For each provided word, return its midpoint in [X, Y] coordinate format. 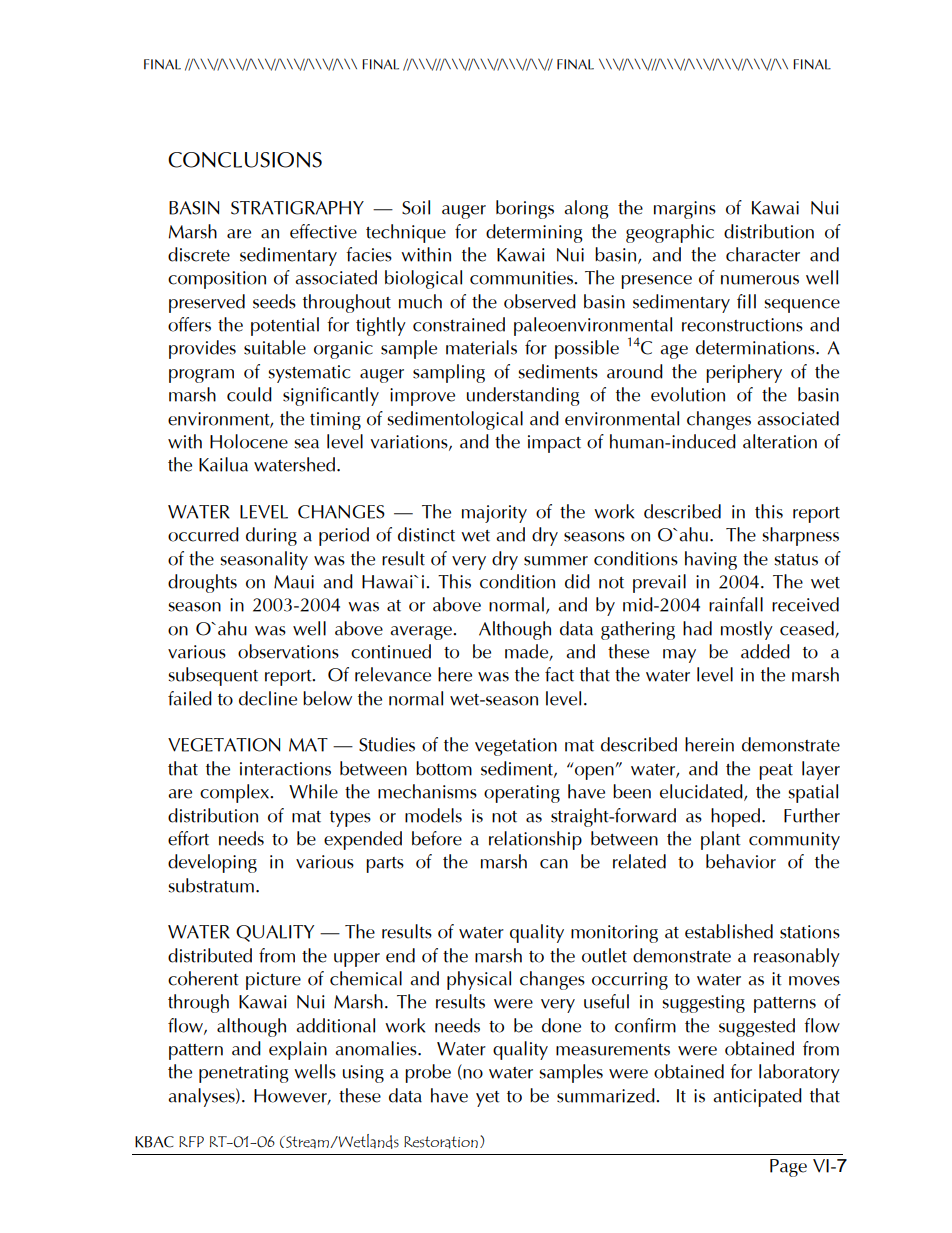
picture [273, 981]
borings [525, 209]
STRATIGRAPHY [297, 208]
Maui [294, 582]
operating [522, 794]
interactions [285, 769]
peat [776, 772]
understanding [523, 396]
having [711, 560]
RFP [191, 1141]
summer [556, 561]
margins [685, 210]
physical [479, 980]
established [729, 931]
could [249, 394]
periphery [744, 373]
